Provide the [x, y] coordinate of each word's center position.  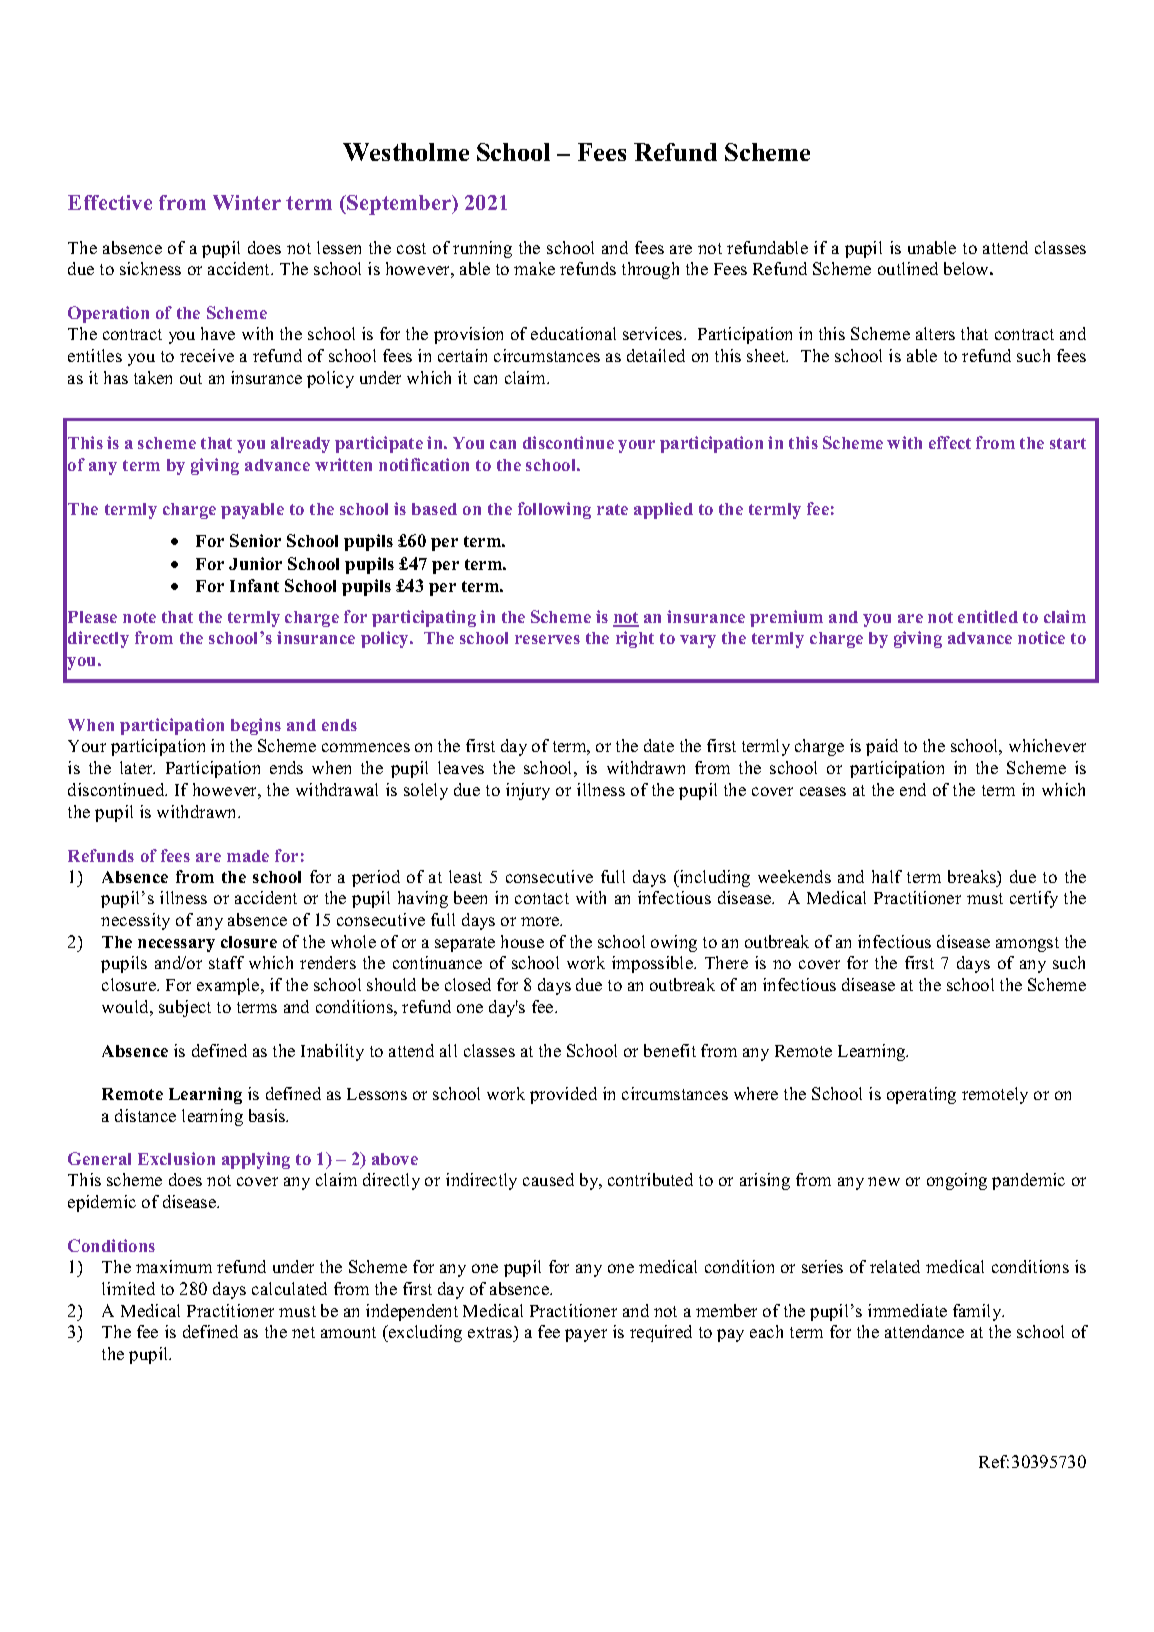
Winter [247, 202]
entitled [988, 616]
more [541, 921]
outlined [908, 268]
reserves [547, 639]
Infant [254, 585]
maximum [174, 1266]
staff [226, 962]
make [534, 268]
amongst [1027, 944]
